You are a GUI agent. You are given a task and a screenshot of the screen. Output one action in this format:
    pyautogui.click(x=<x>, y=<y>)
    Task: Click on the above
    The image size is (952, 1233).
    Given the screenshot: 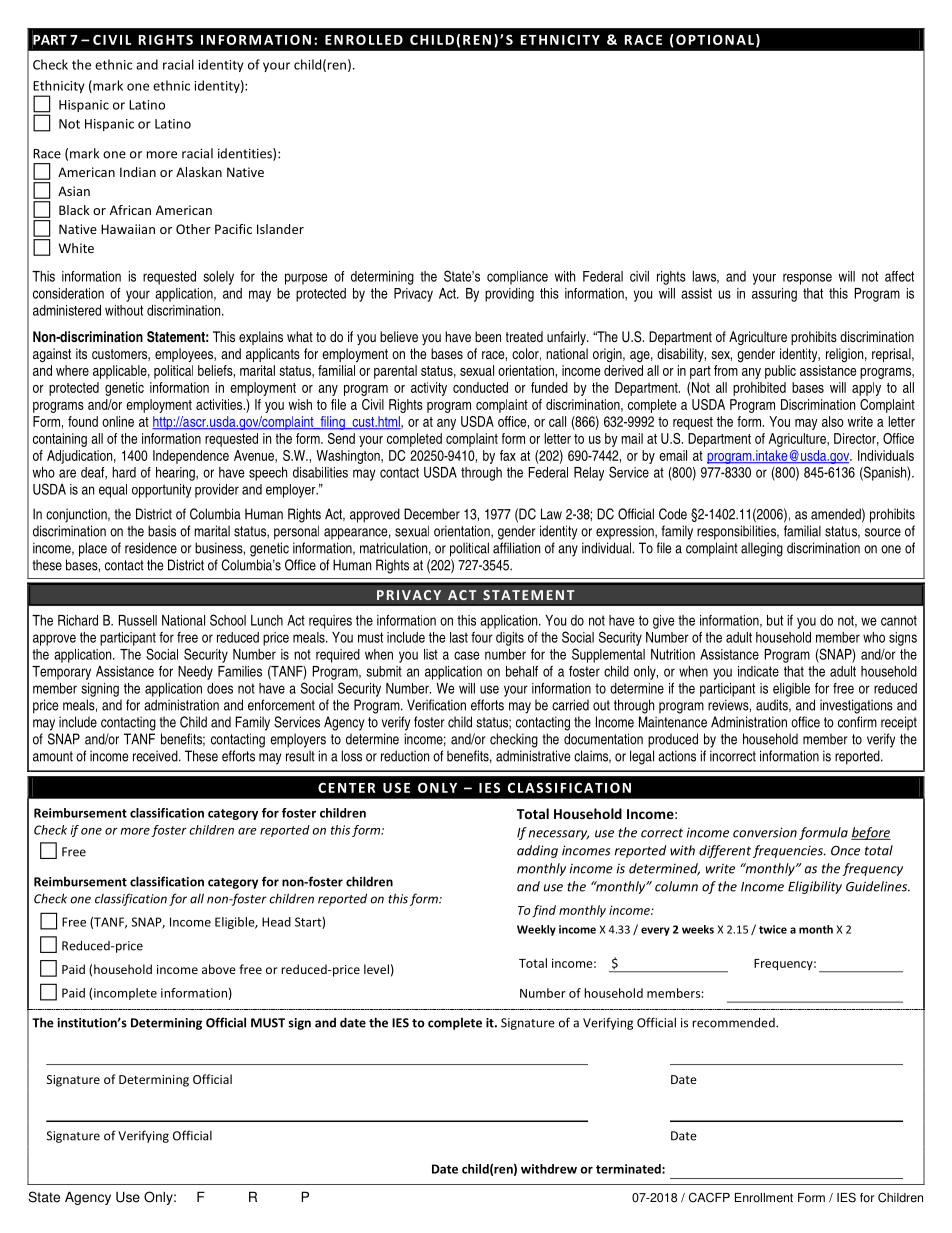 What is the action you would take?
    pyautogui.click(x=219, y=969)
